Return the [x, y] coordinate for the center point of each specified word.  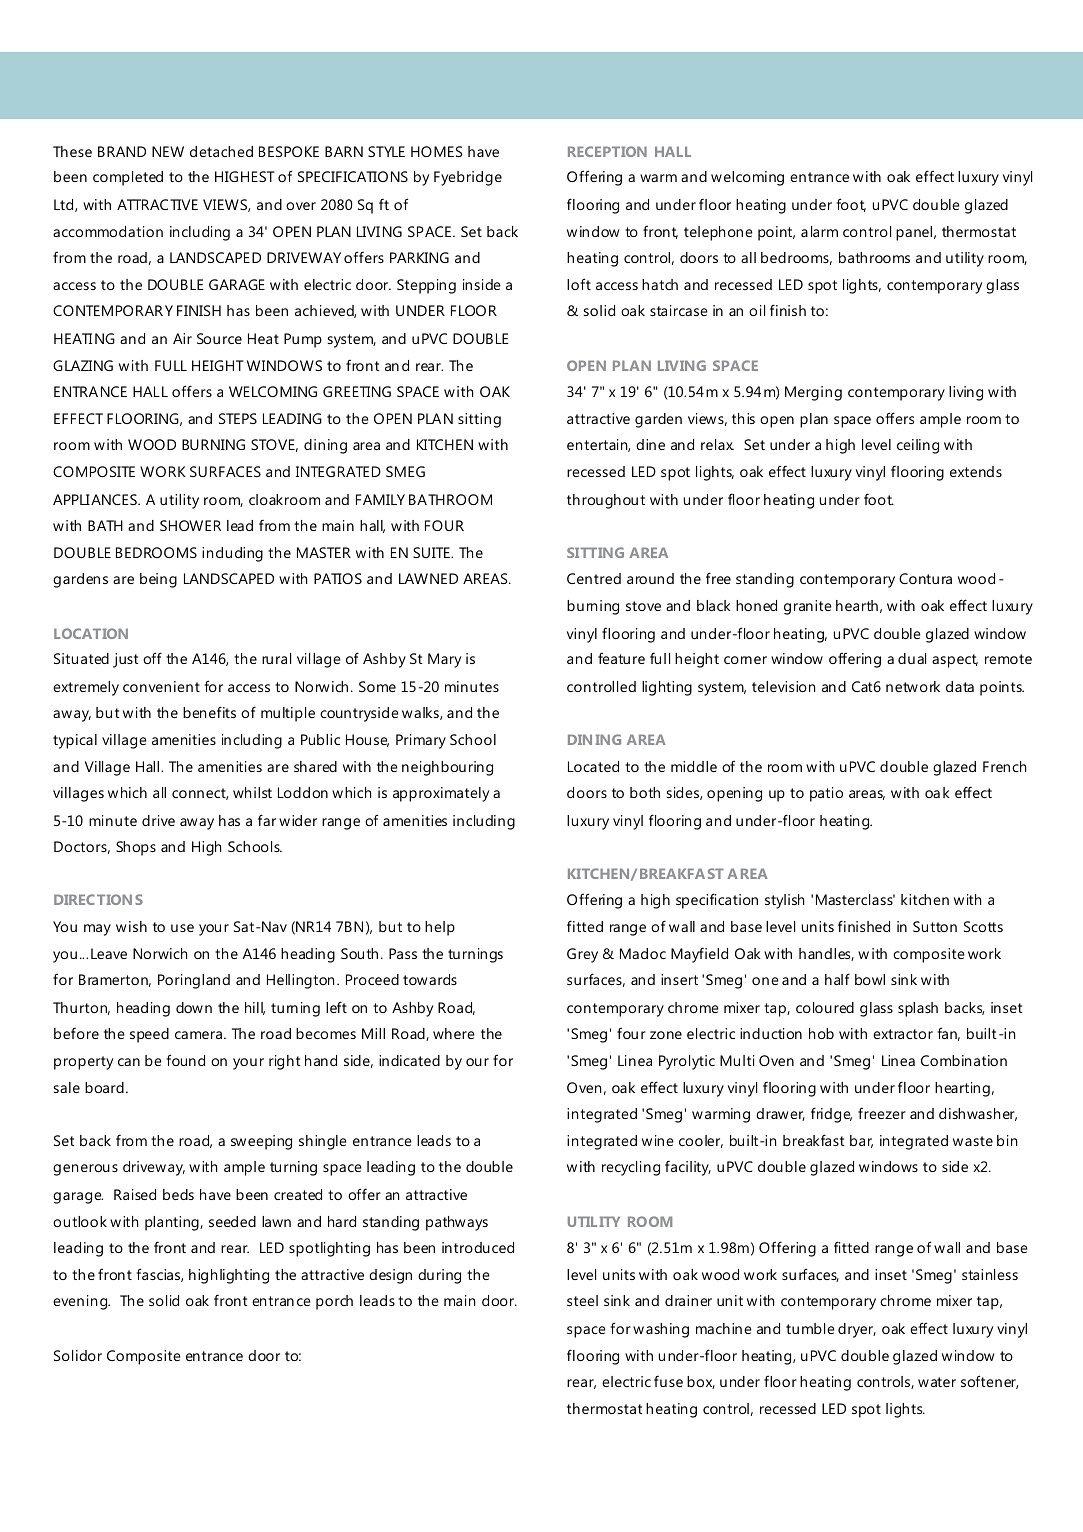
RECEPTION [607, 151]
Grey [582, 955]
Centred [594, 578]
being [158, 580]
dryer [857, 1330]
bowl [870, 979]
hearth [857, 605]
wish [131, 926]
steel [582, 1300]
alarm [819, 231]
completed [128, 178]
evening [81, 1302]
